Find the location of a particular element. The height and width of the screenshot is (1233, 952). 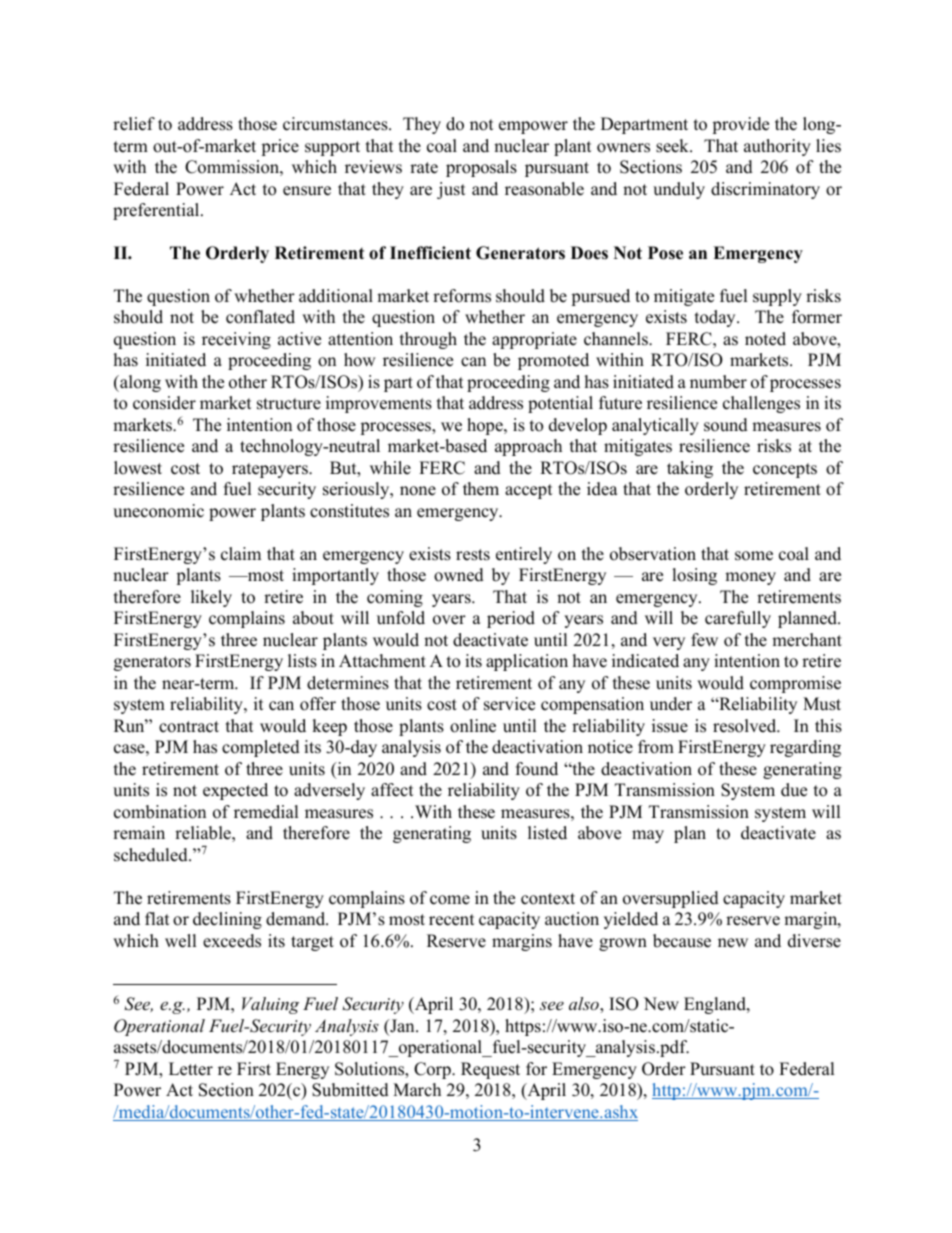

carefully is located at coordinates (738, 619).
